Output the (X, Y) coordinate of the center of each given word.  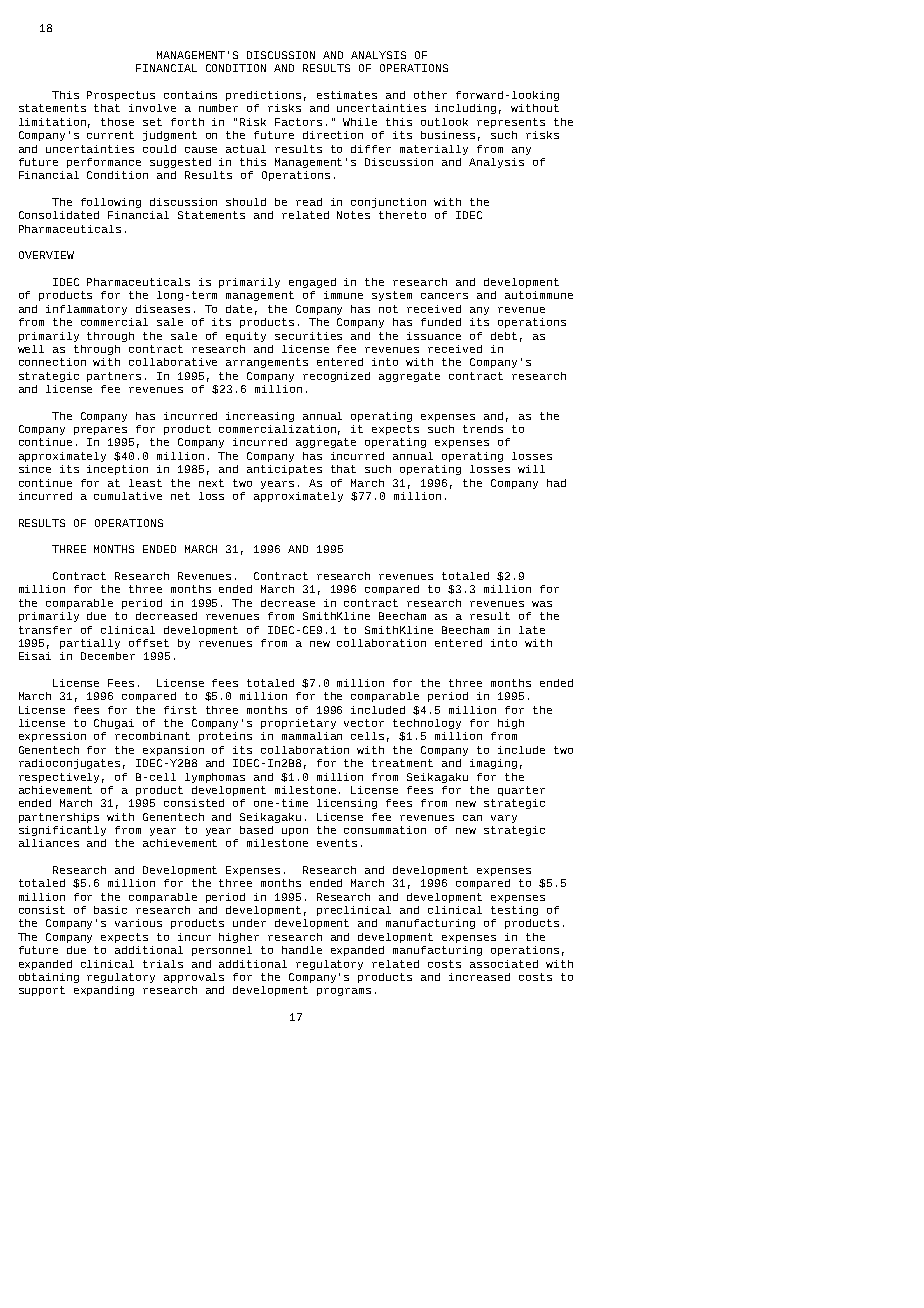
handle (302, 950)
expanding (104, 991)
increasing (260, 417)
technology (427, 724)
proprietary (298, 724)
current (110, 135)
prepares (100, 431)
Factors (298, 122)
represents (511, 123)
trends (483, 429)
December (108, 656)
